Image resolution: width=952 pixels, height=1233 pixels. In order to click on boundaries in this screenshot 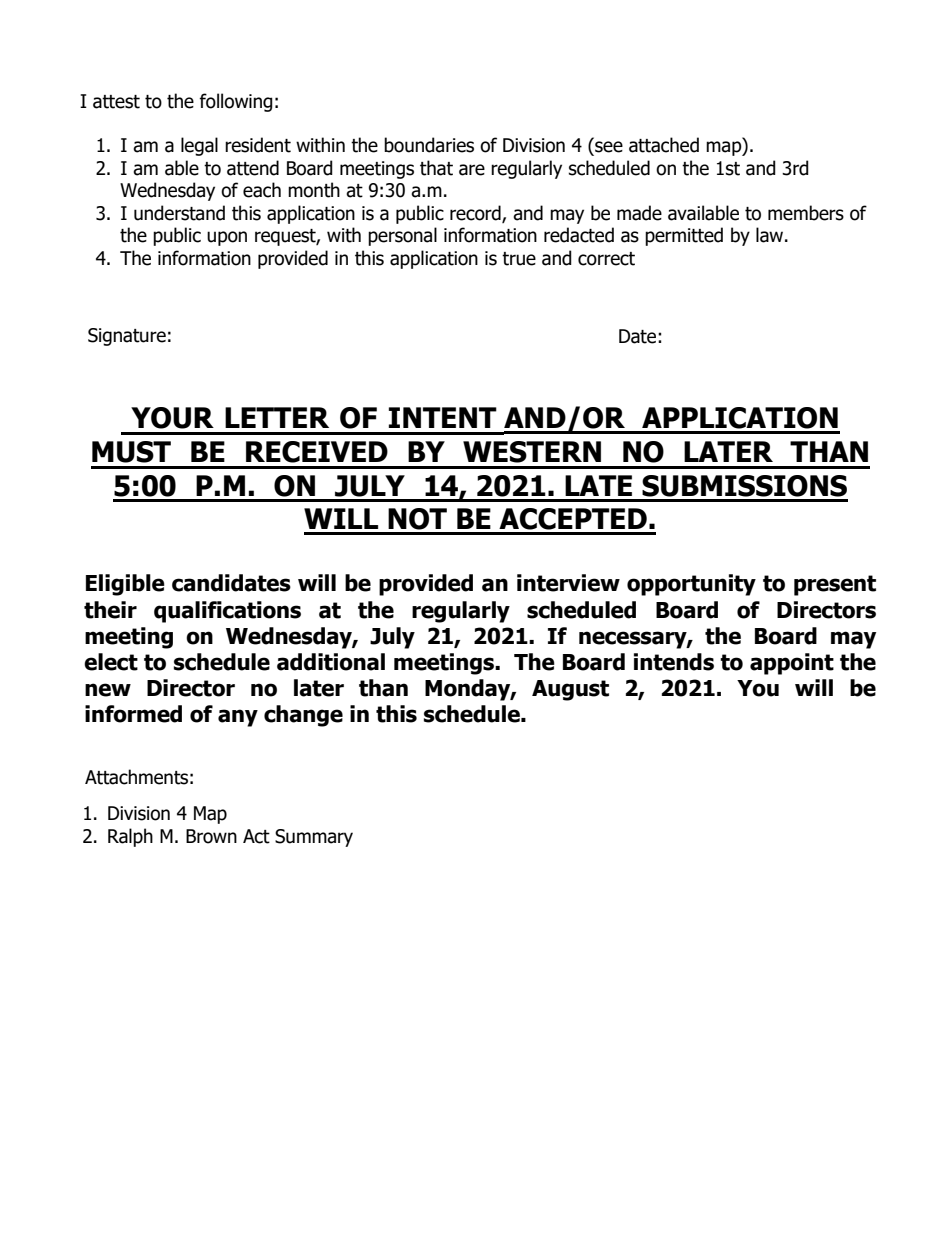, I will do `click(429, 145)`.
